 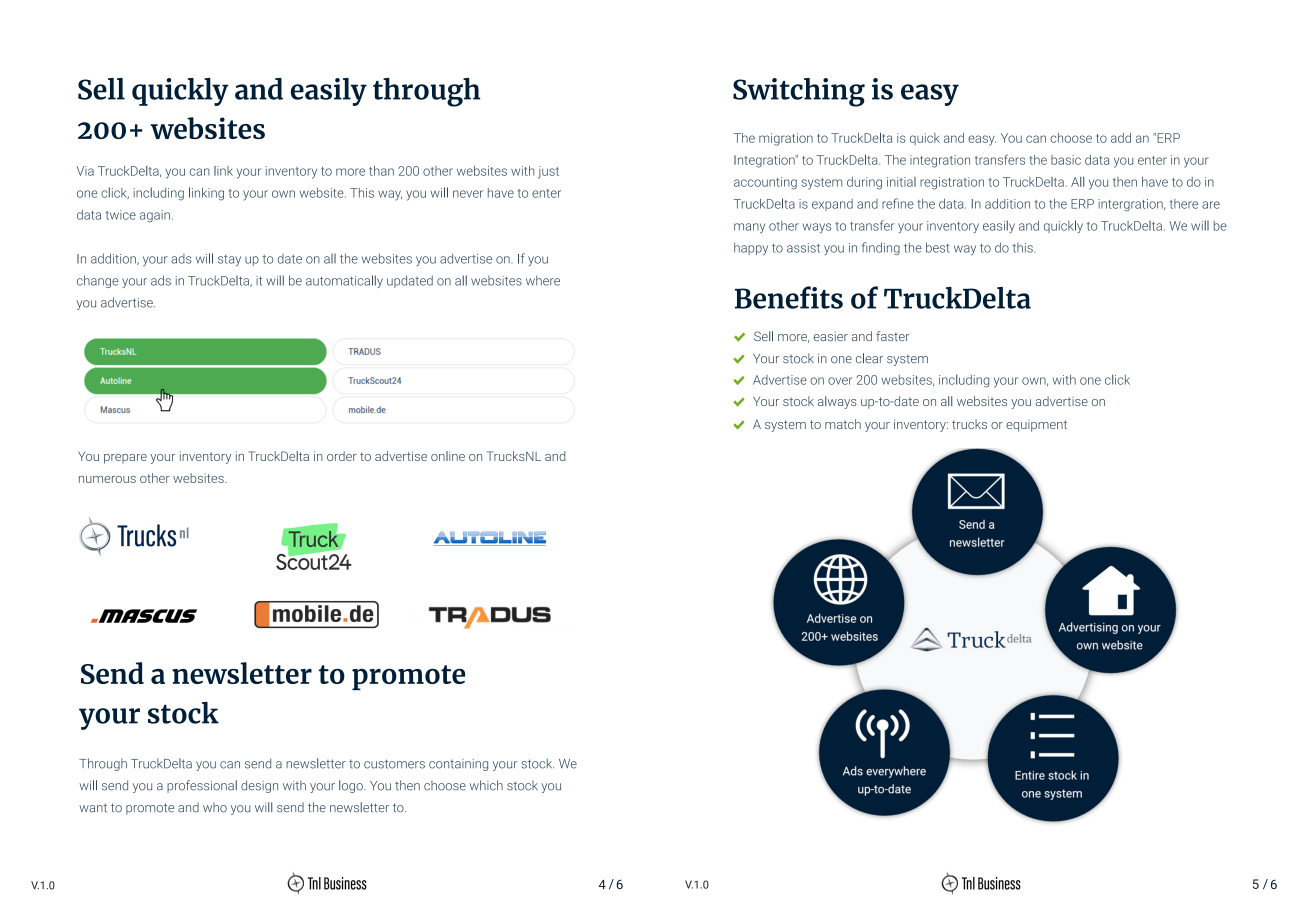 What do you see at coordinates (840, 381) in the document?
I see `over` at bounding box center [840, 381].
